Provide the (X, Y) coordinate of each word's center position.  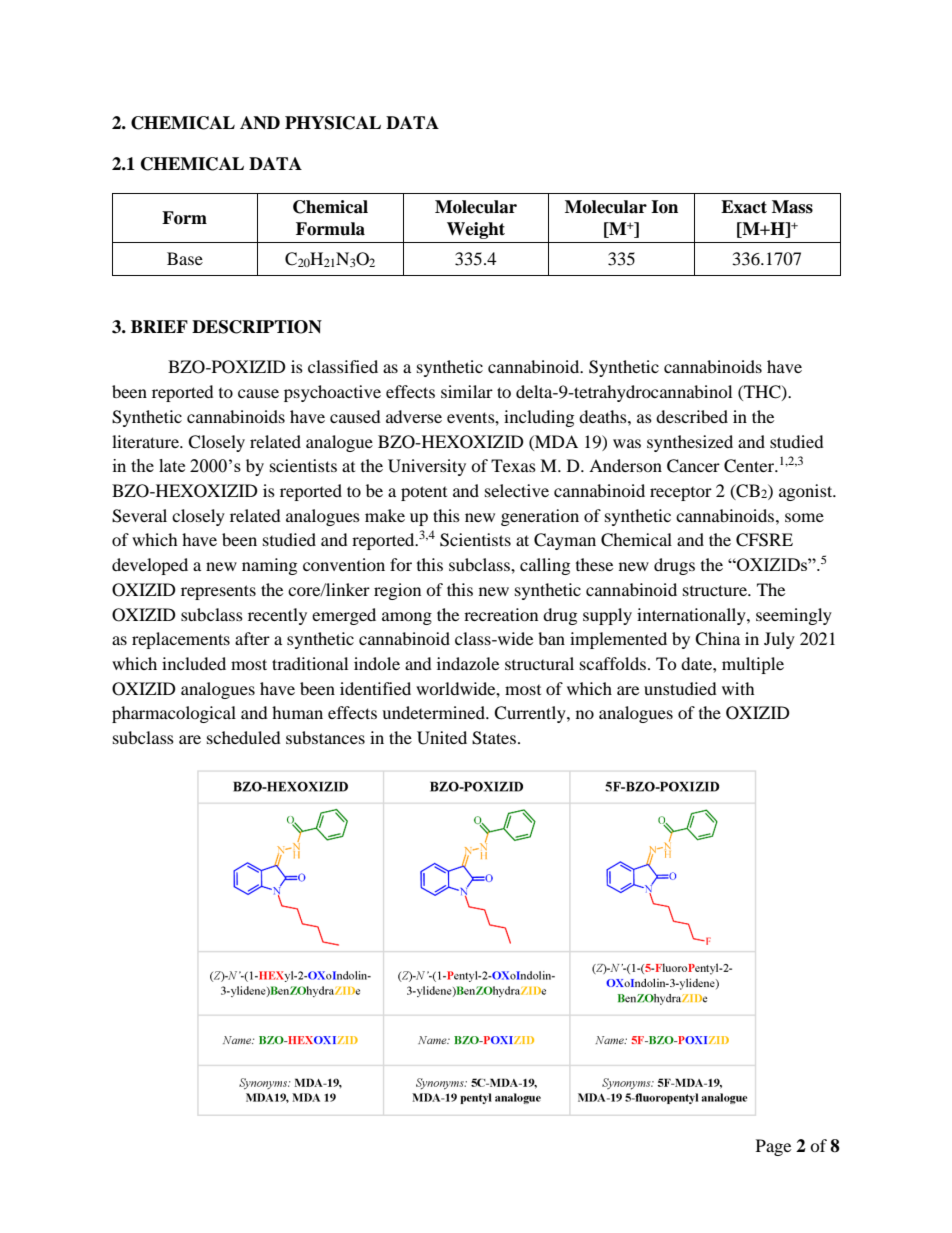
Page (773, 1147)
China (717, 639)
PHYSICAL (333, 123)
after (252, 638)
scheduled (244, 737)
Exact (744, 207)
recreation (501, 614)
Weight (476, 230)
